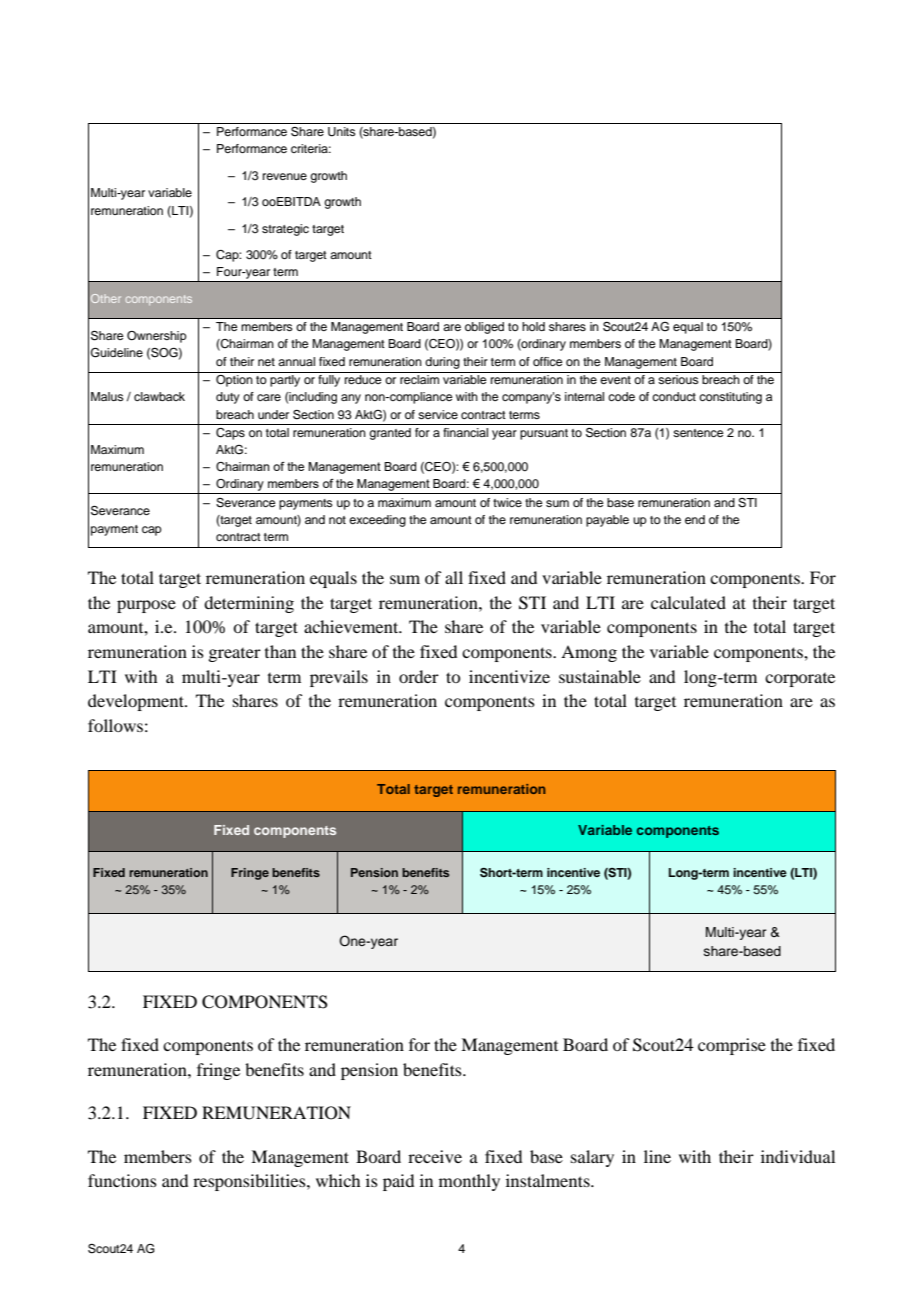  What do you see at coordinates (419, 676) in the screenshot?
I see `order` at bounding box center [419, 676].
